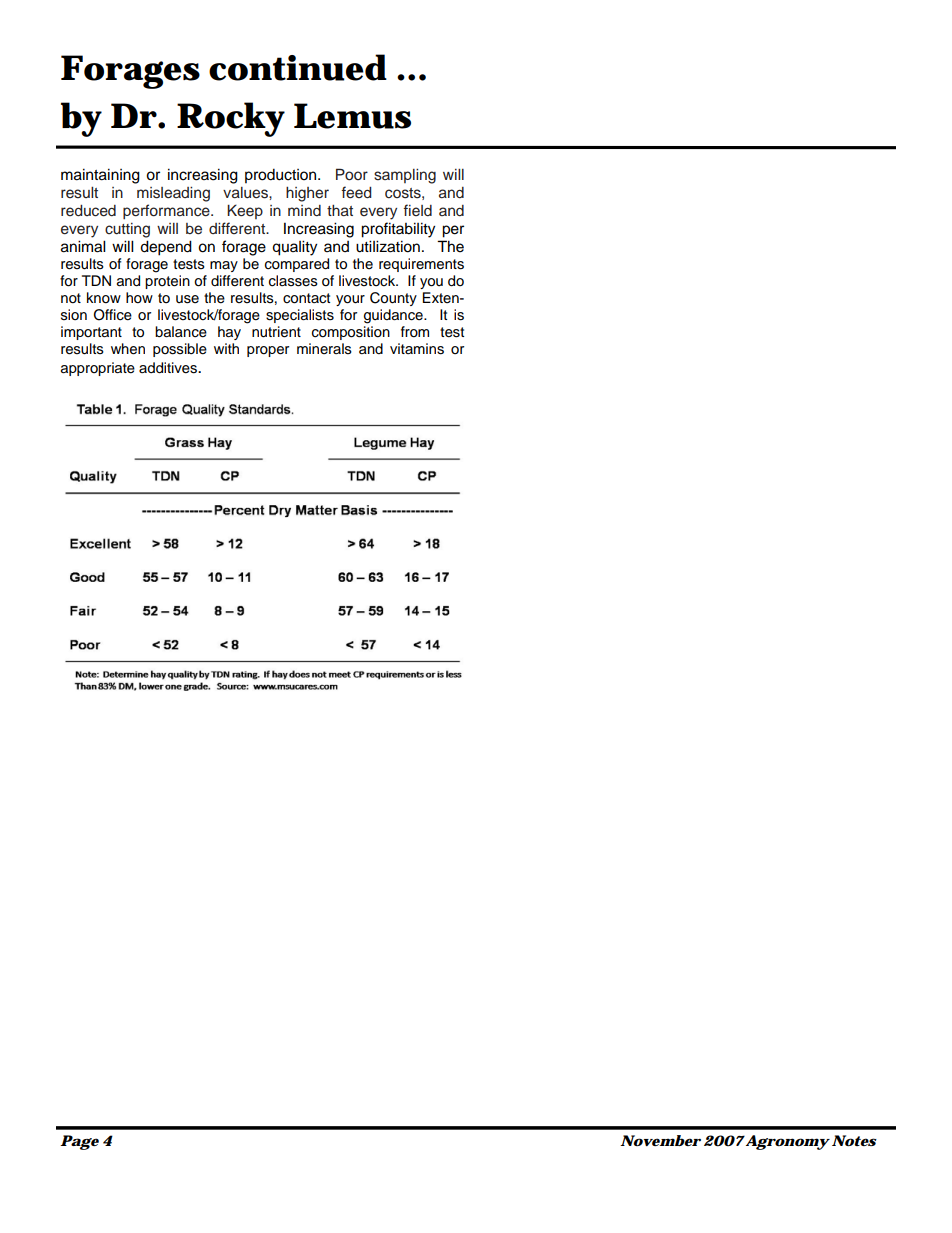 This page has width=952, height=1233. I want to click on vitamins, so click(417, 349).
